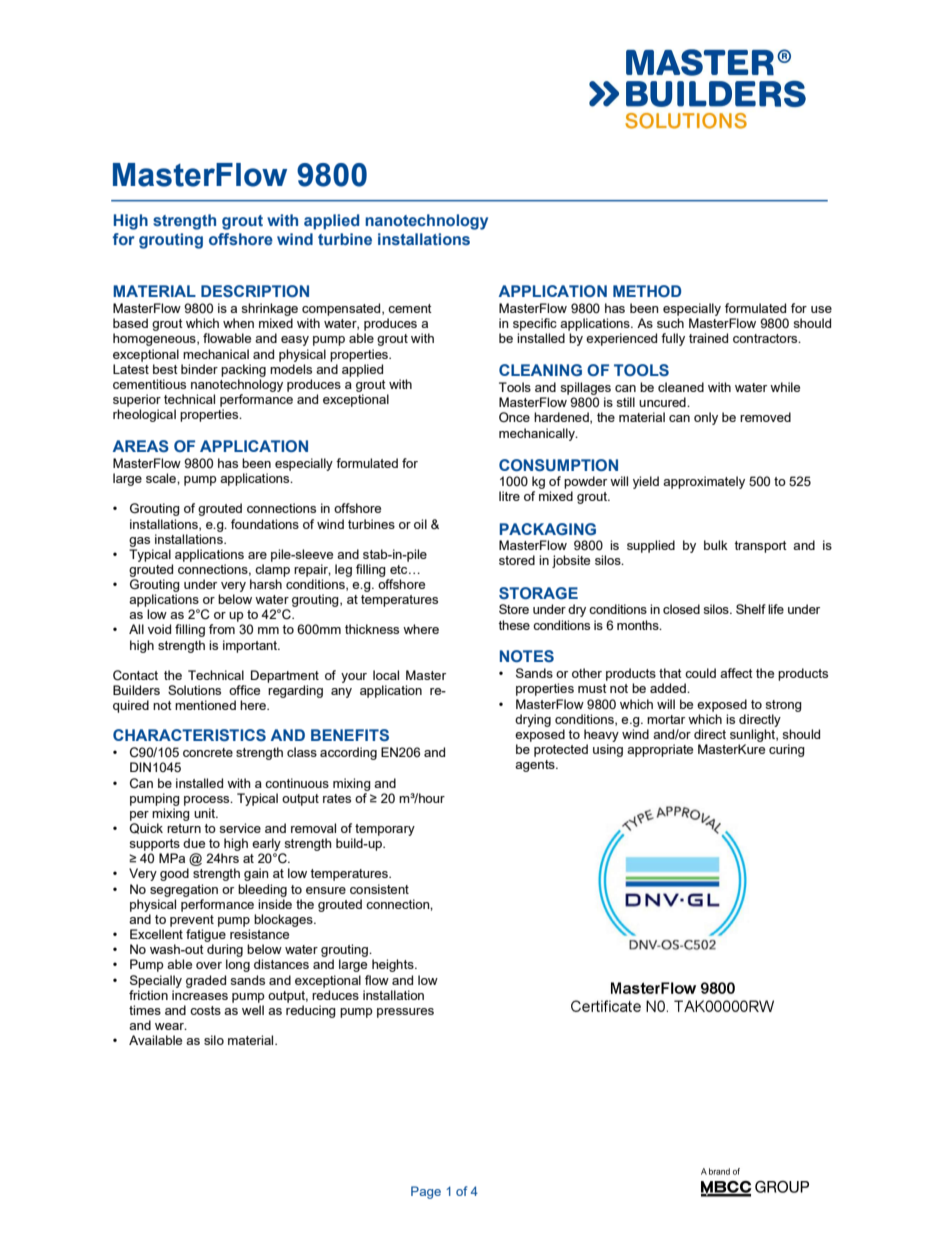 The height and width of the screenshot is (1233, 952). What do you see at coordinates (238, 323) in the screenshot?
I see `when` at bounding box center [238, 323].
